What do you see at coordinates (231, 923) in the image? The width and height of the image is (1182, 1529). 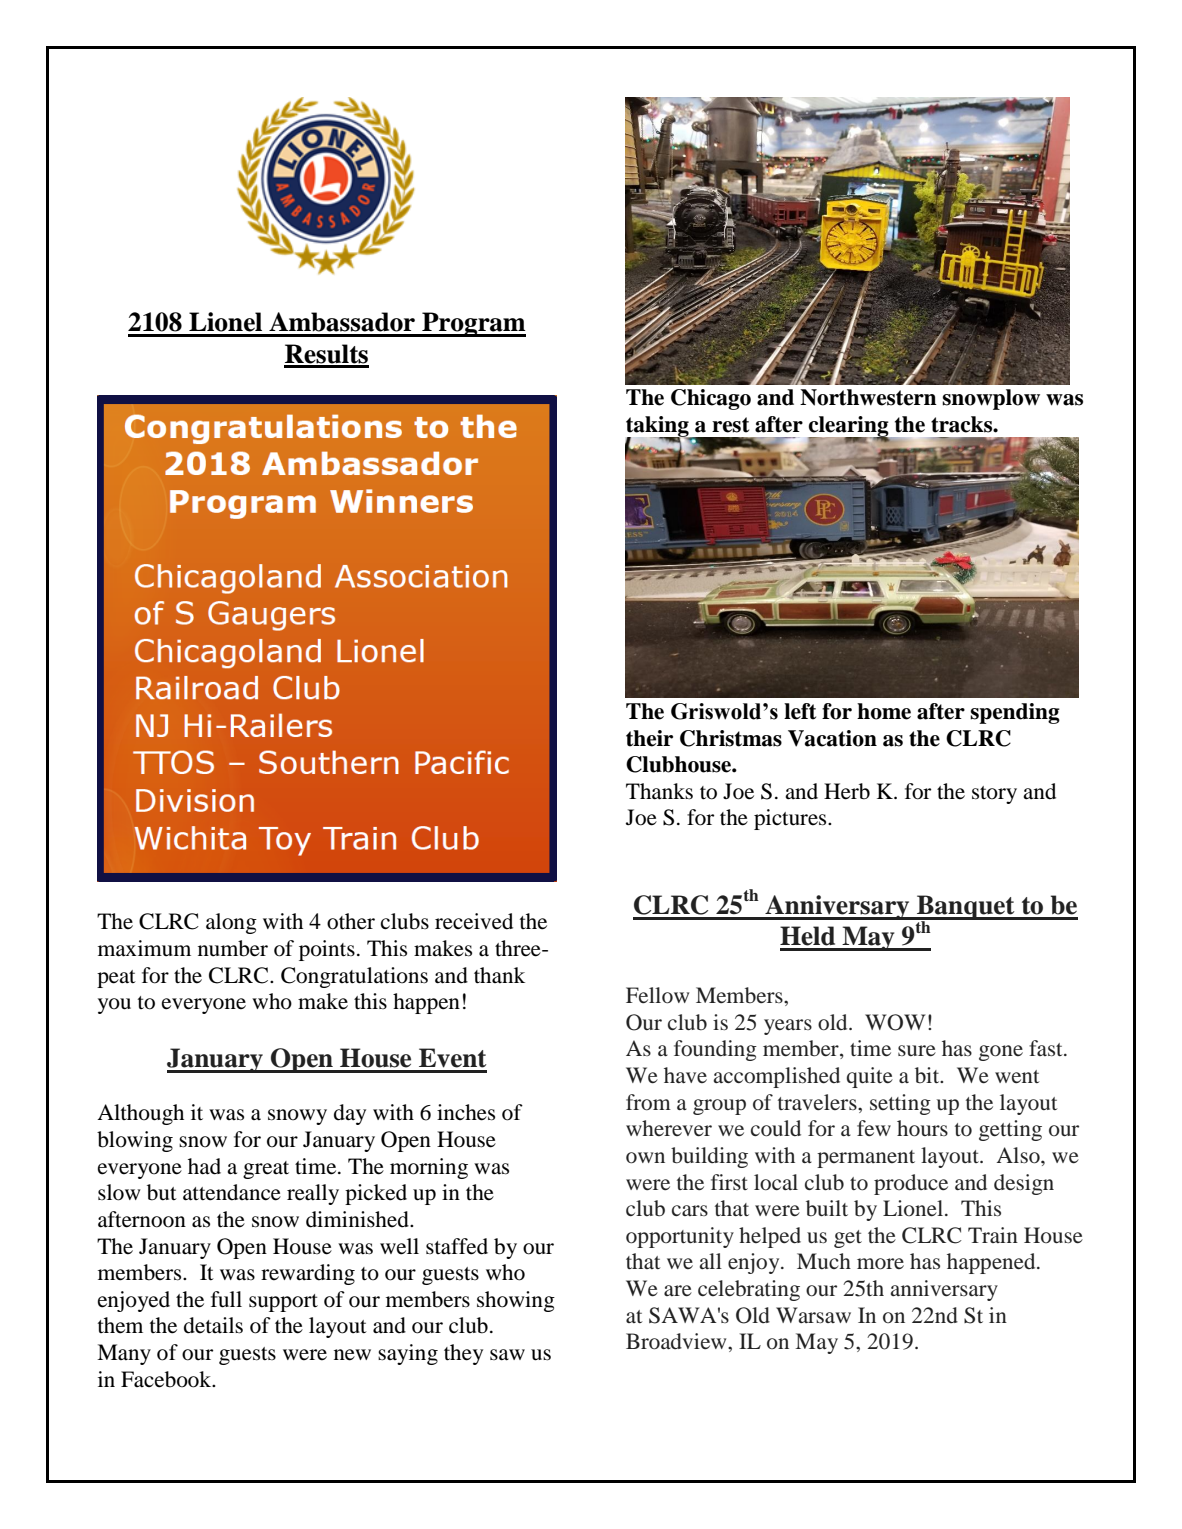 I see `along` at bounding box center [231, 923].
